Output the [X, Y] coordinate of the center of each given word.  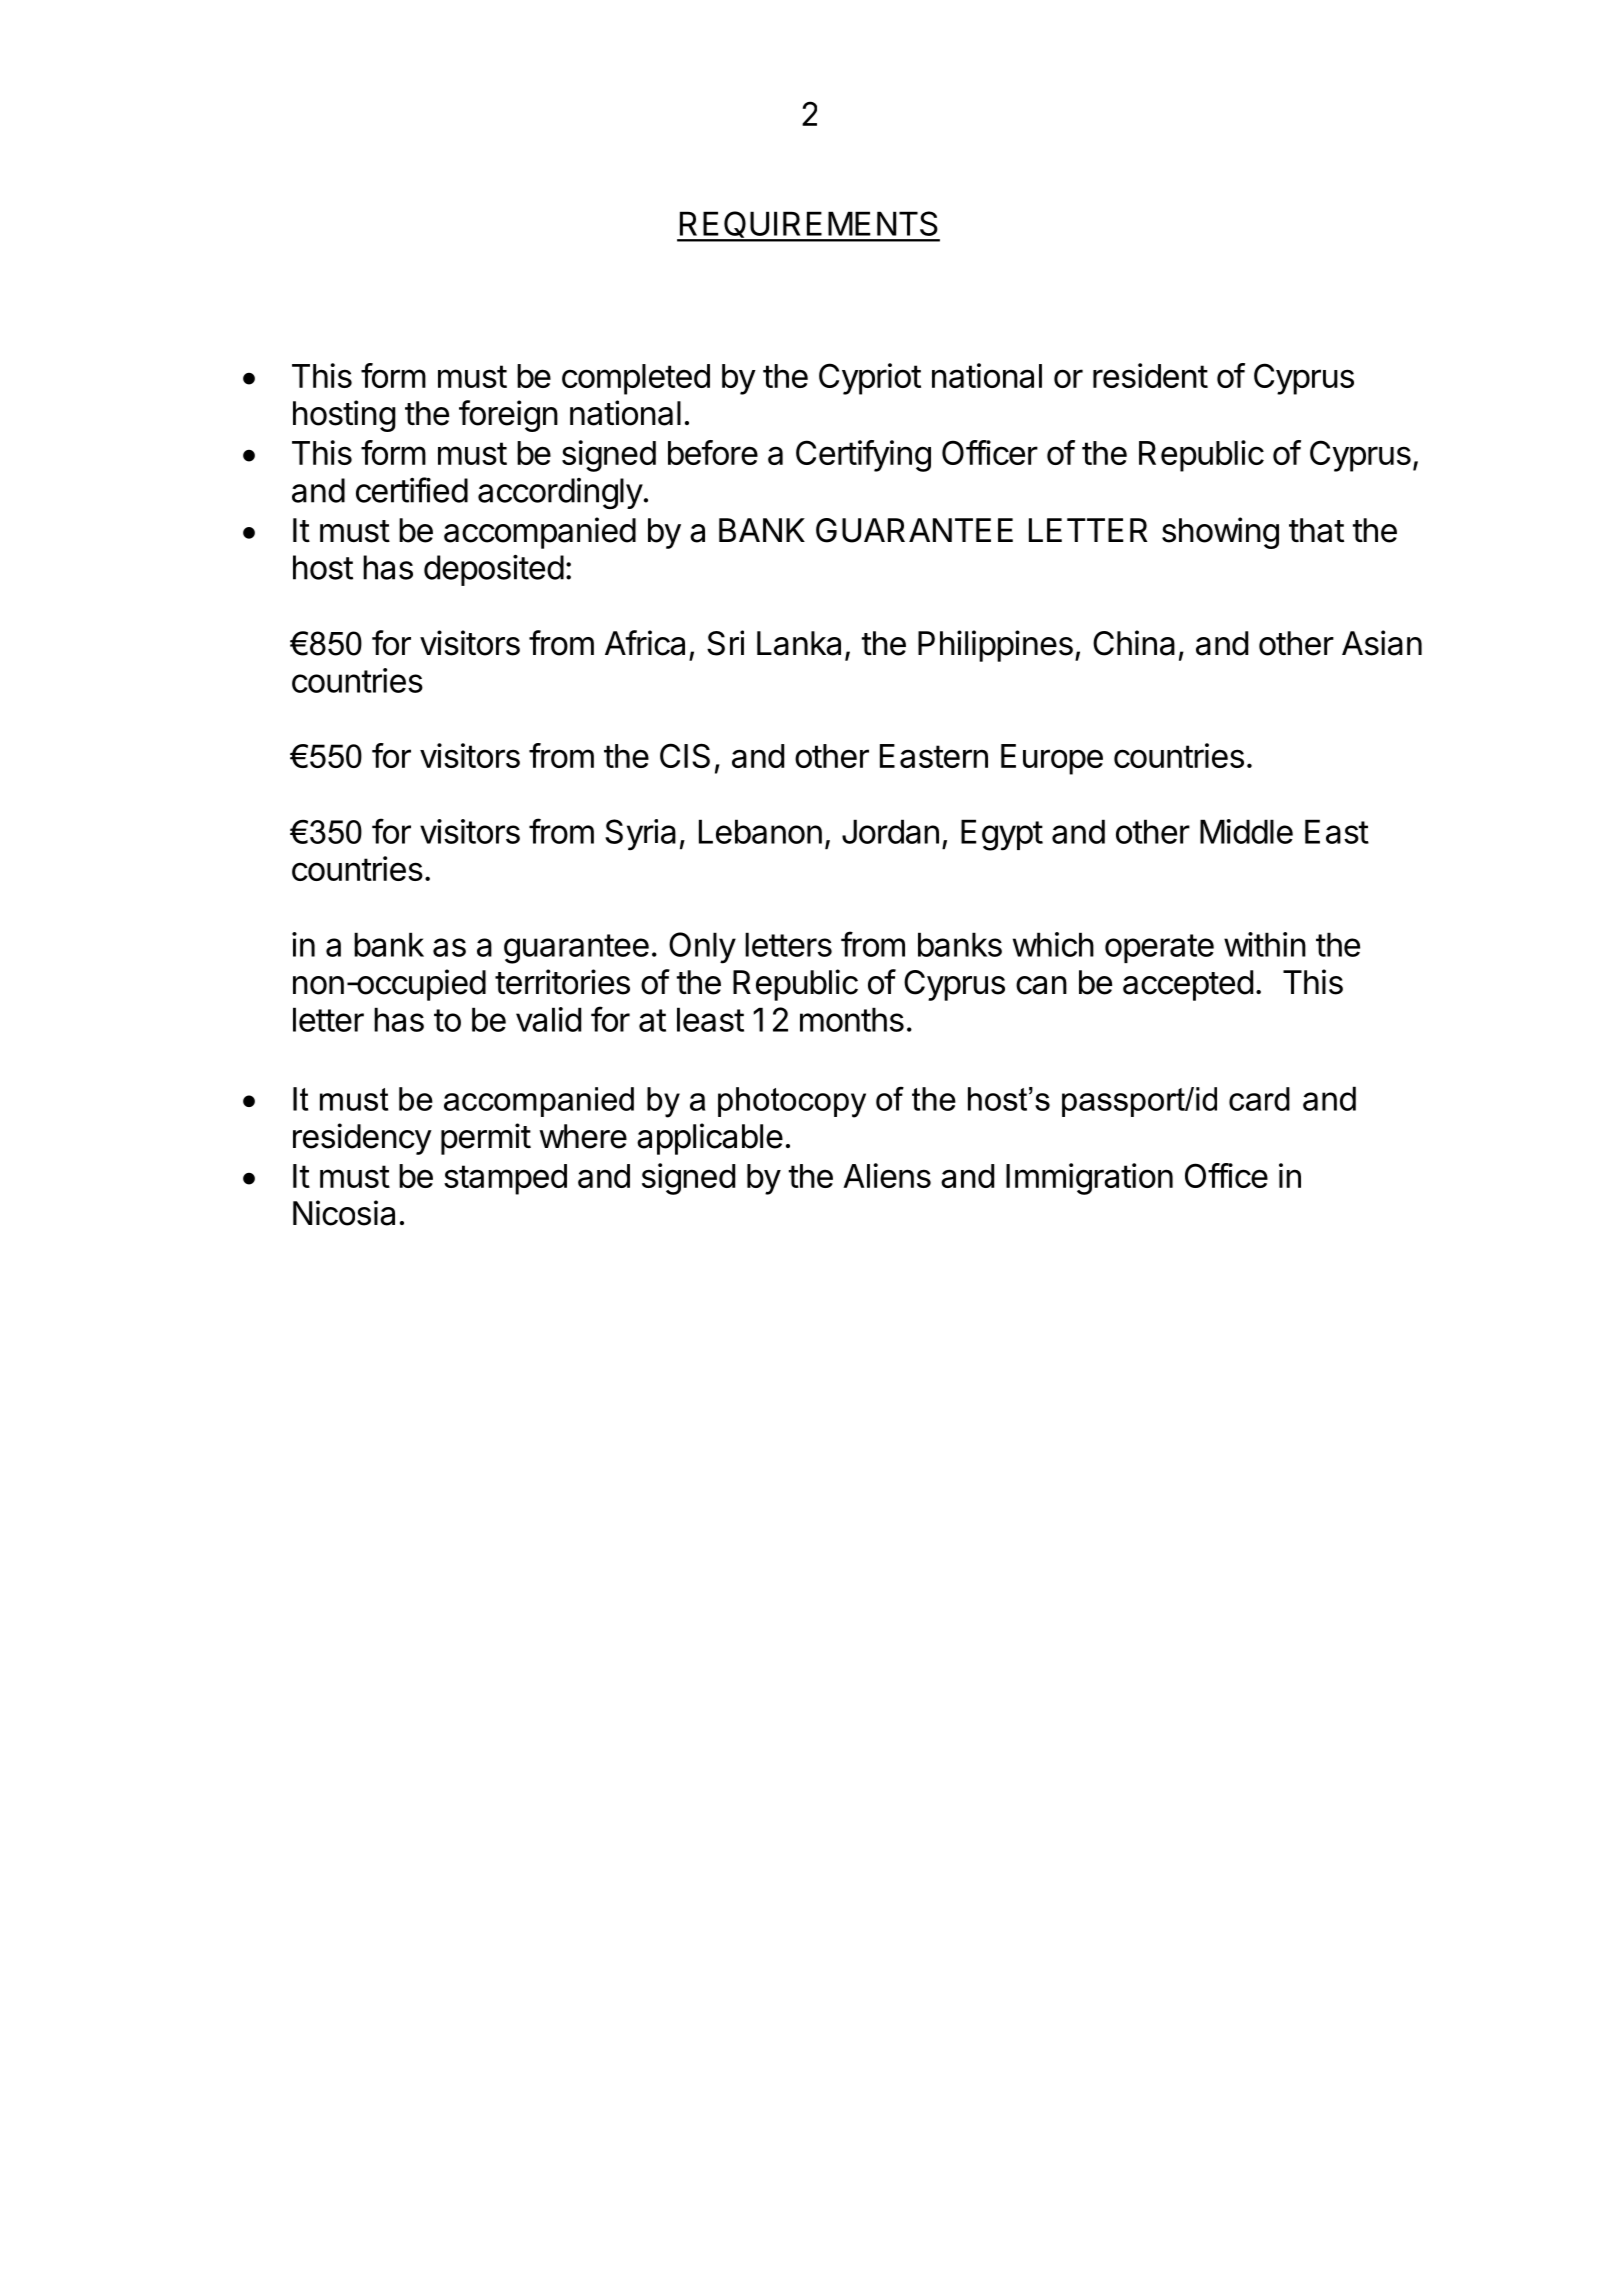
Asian [1382, 643]
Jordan [890, 831]
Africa [645, 643]
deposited [494, 570]
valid [548, 1019]
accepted [1188, 985]
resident [1150, 375]
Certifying [863, 456]
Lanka [799, 643]
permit [486, 1139]
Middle [1246, 831]
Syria [640, 835]
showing [1220, 533]
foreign [508, 416]
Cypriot [870, 379]
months [852, 1019]
